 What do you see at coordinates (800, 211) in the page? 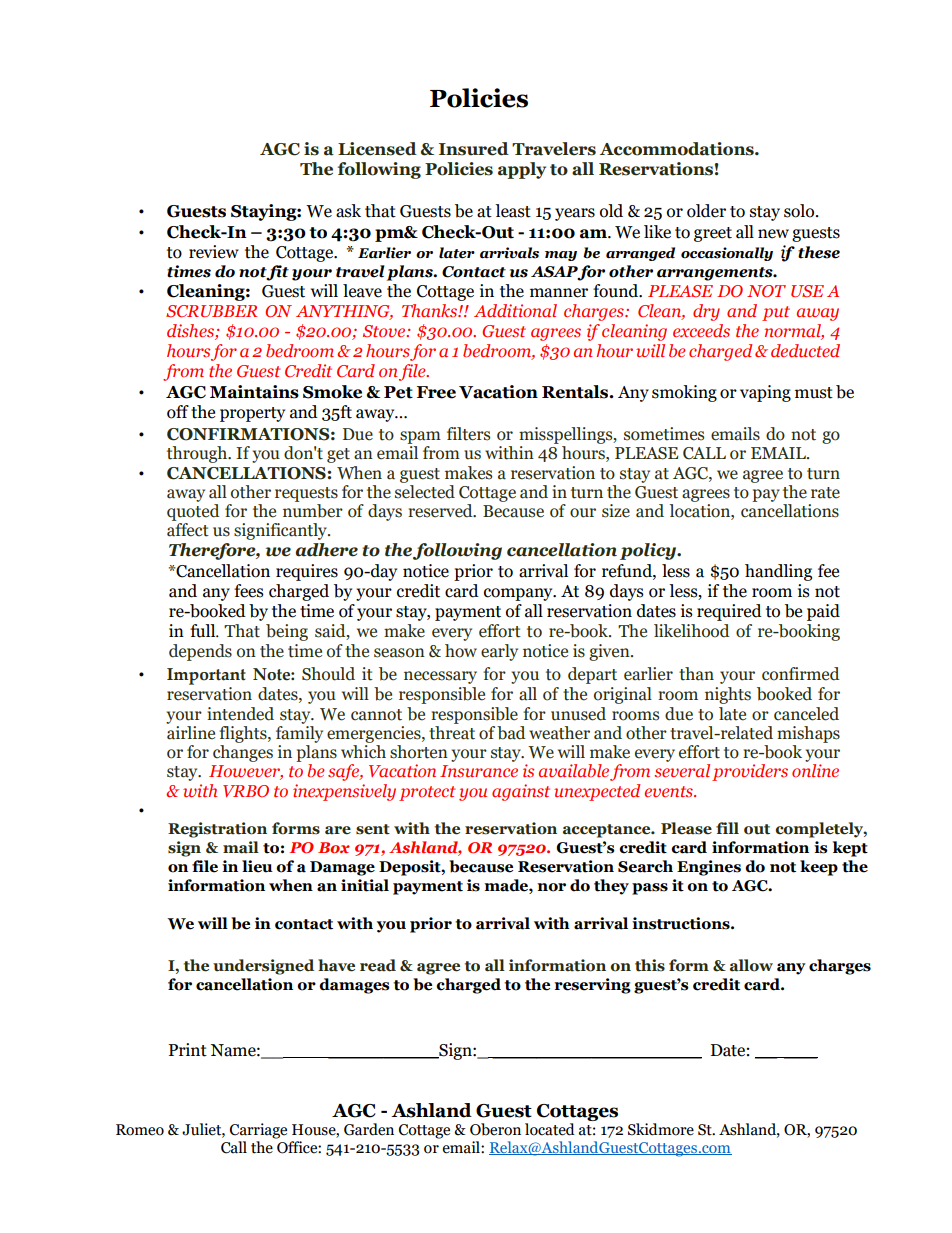
I see `solo` at bounding box center [800, 211].
